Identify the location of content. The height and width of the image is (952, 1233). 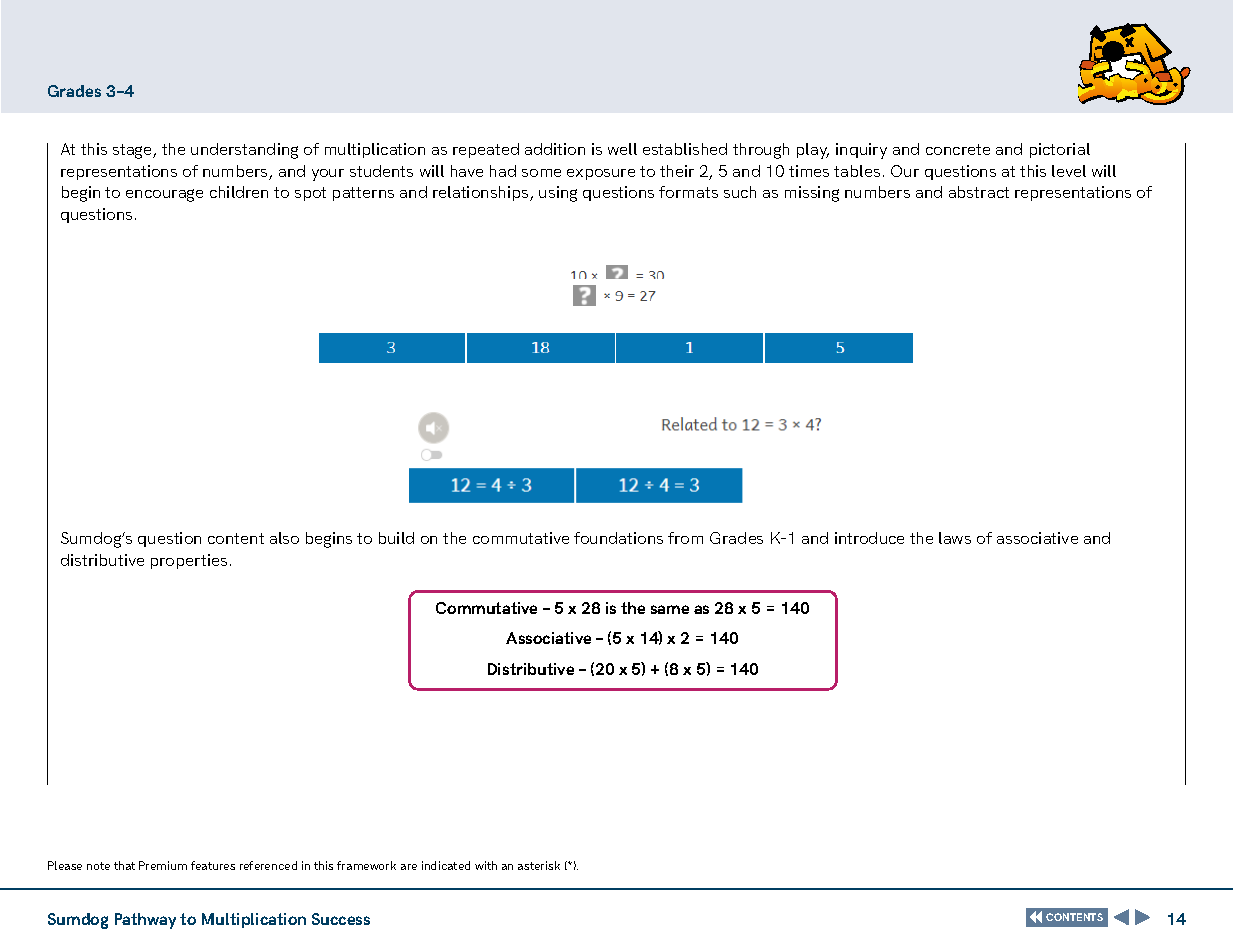
(236, 538).
